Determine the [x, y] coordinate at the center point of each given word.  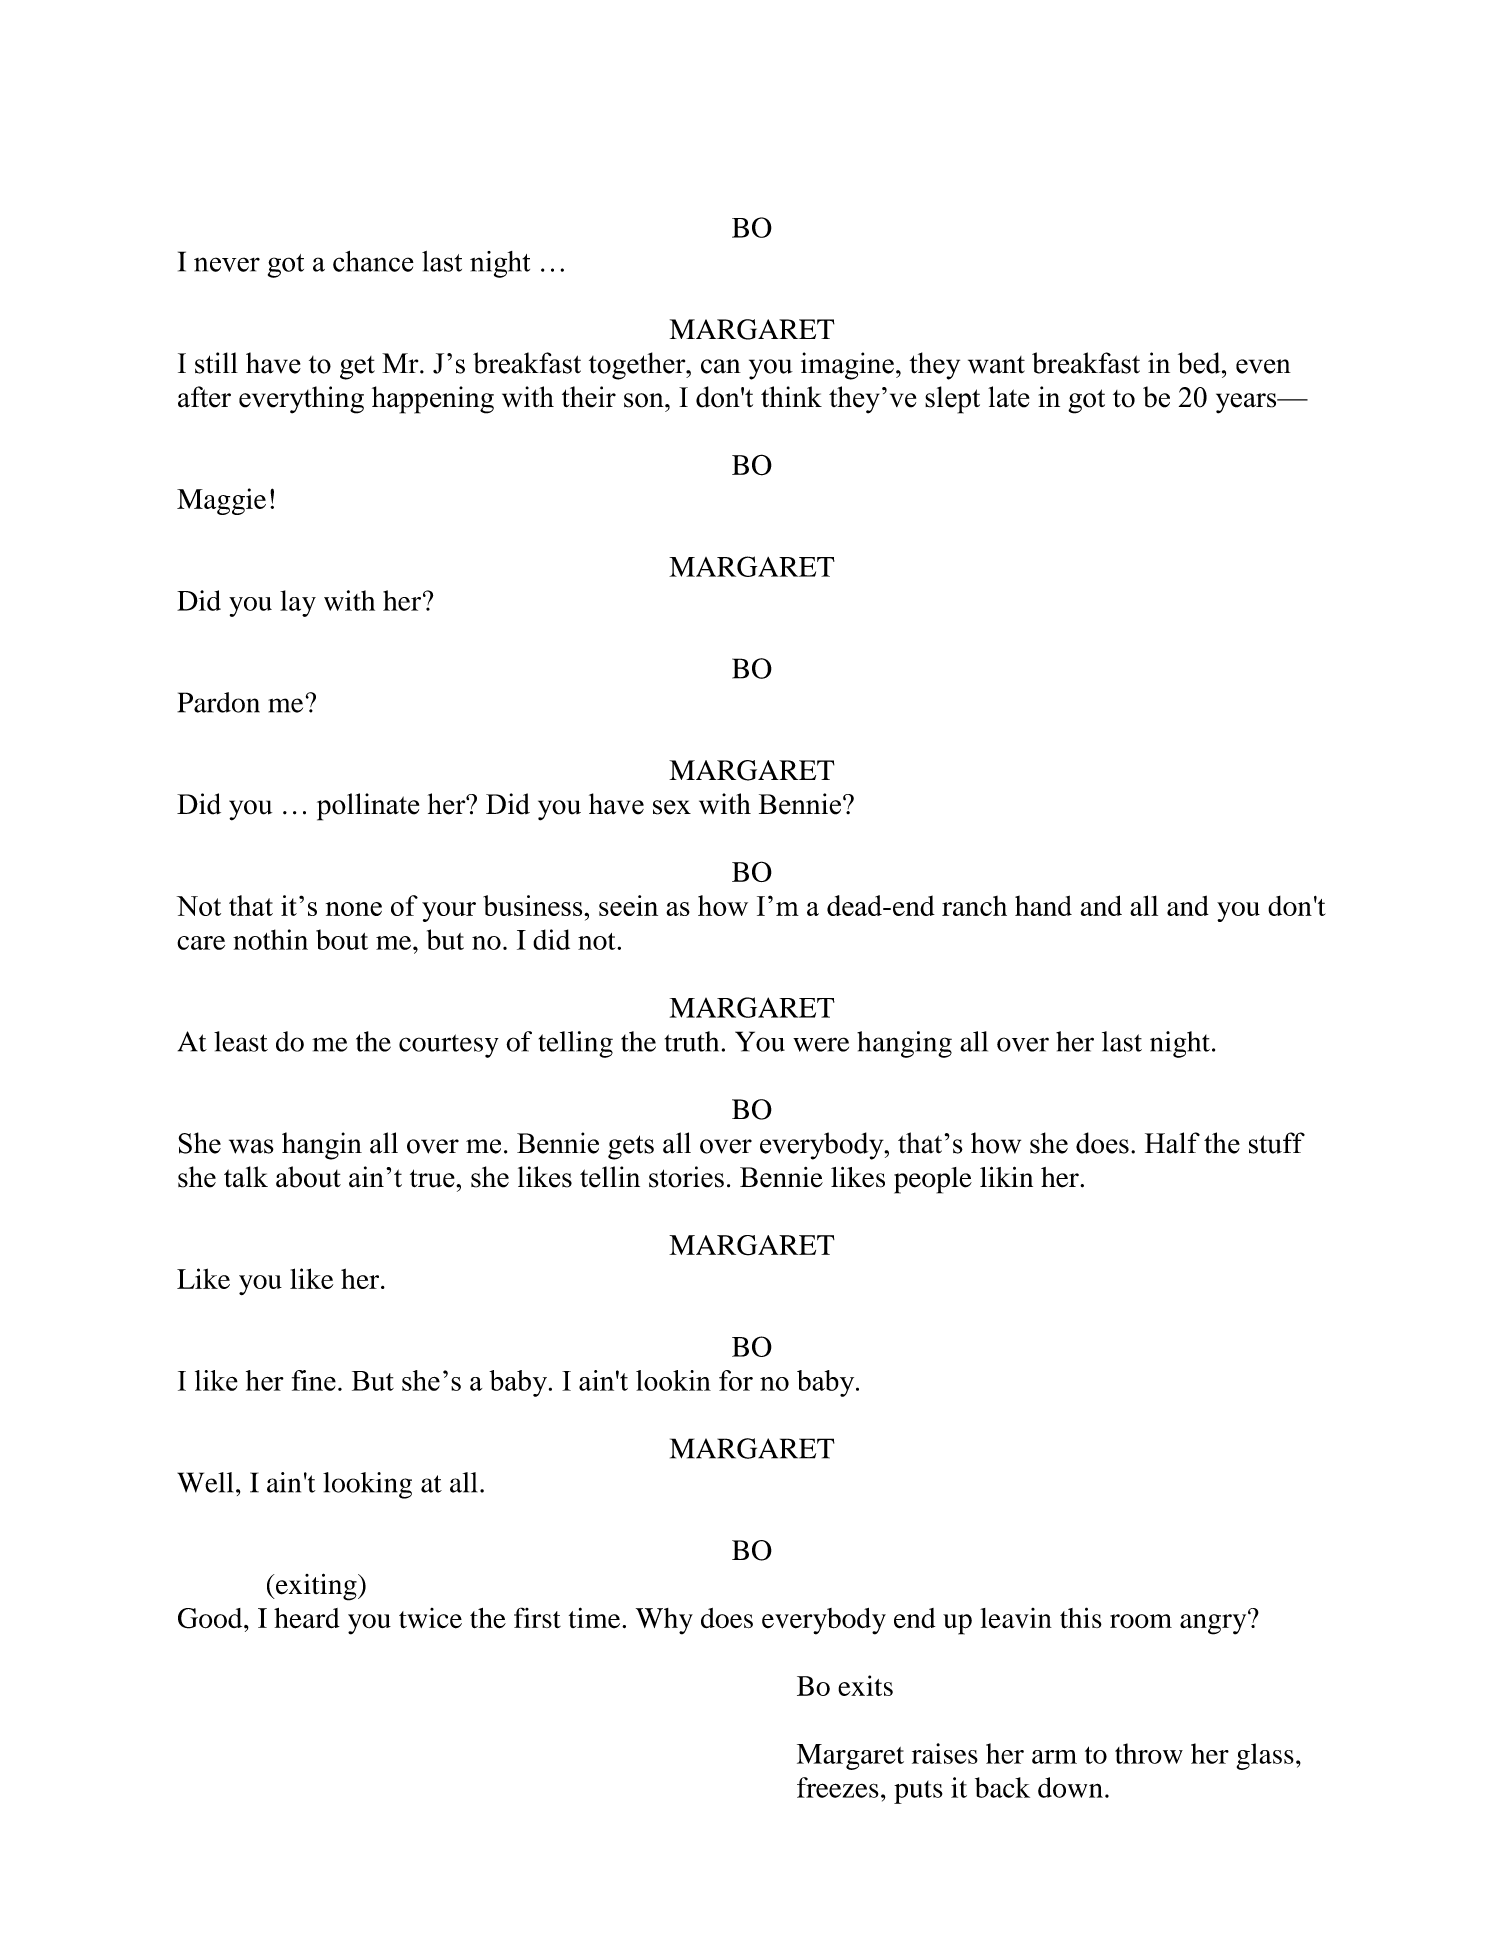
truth [692, 1041]
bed [1200, 363]
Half [1172, 1143]
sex [672, 807]
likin [1006, 1176]
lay [298, 603]
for [736, 1380]
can [721, 366]
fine [314, 1380]
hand [1043, 905]
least [241, 1041]
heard [307, 1618]
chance [373, 261]
